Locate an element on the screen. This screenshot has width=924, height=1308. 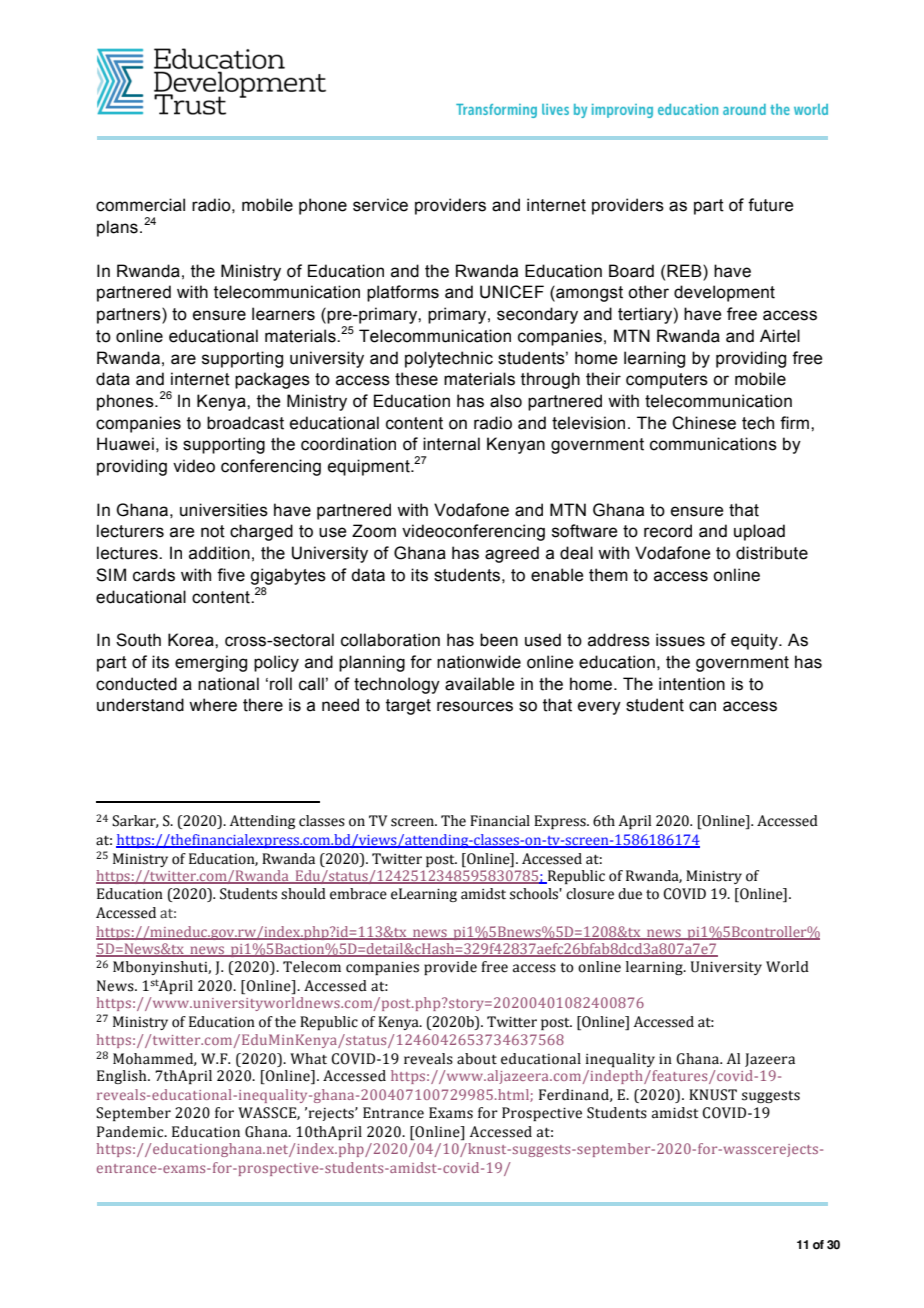
Pandemic is located at coordinates (131, 1132).
